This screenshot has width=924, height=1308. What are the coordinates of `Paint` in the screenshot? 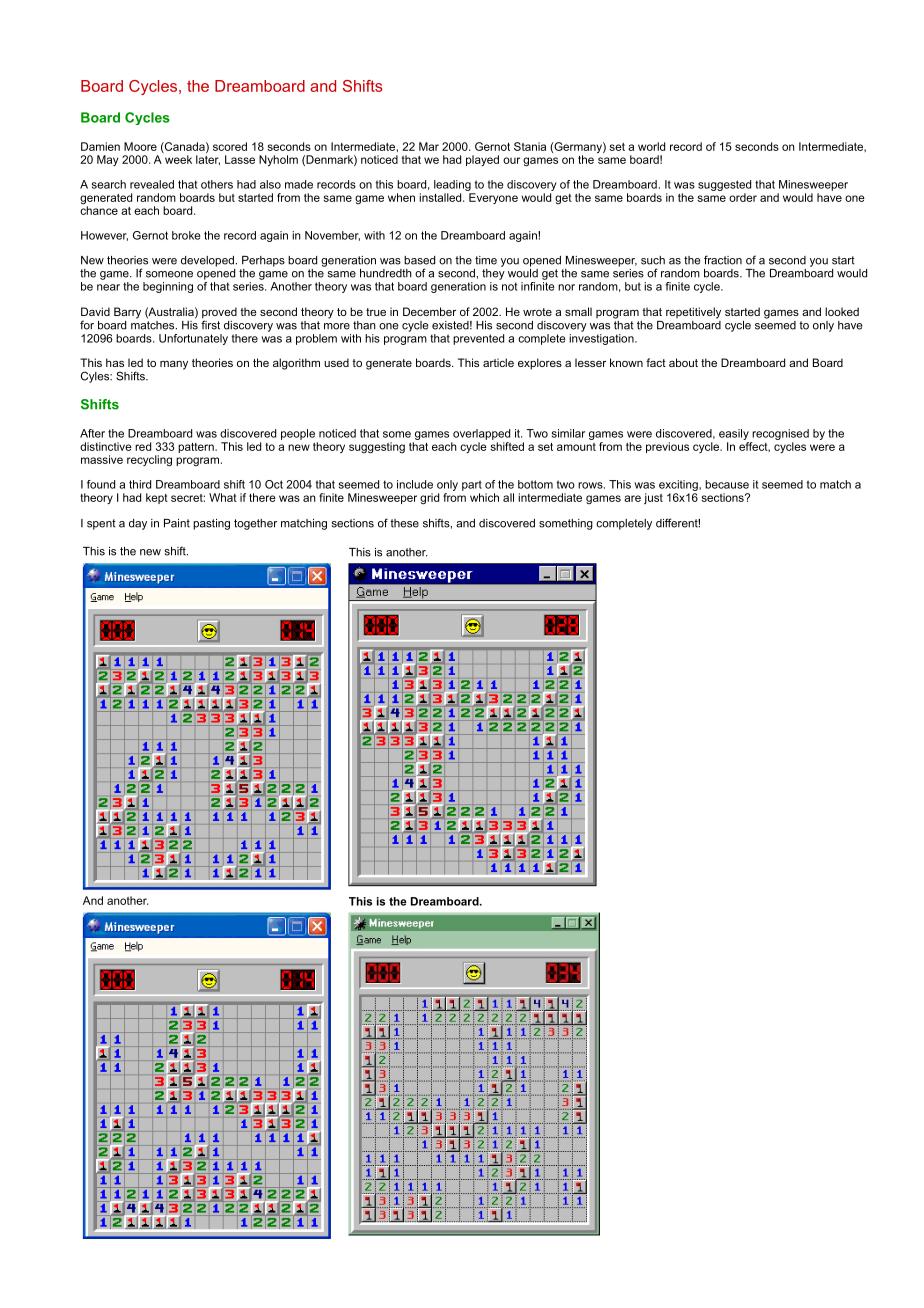 It's located at (177, 523).
